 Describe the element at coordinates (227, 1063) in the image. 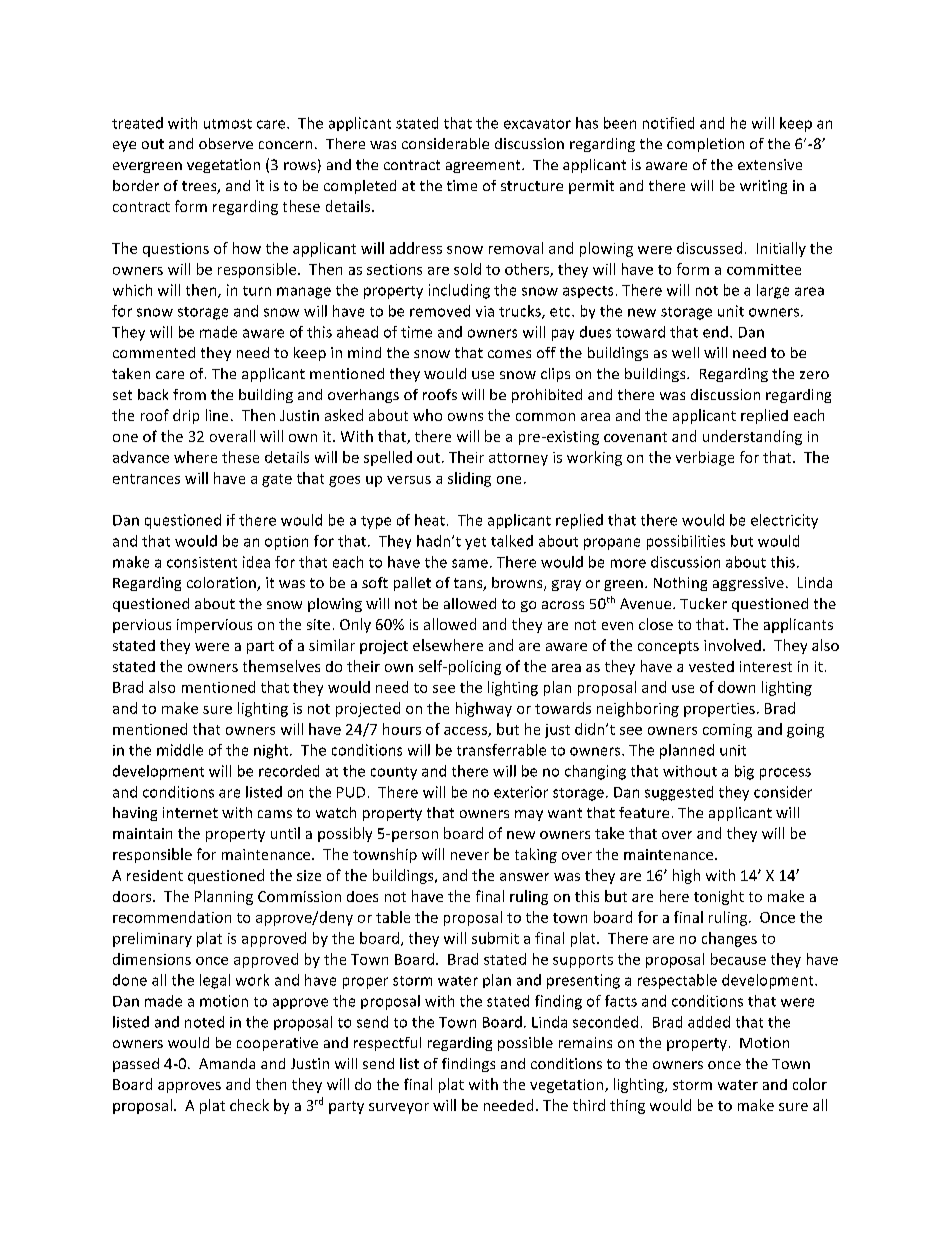

I see `Amanda` at that location.
